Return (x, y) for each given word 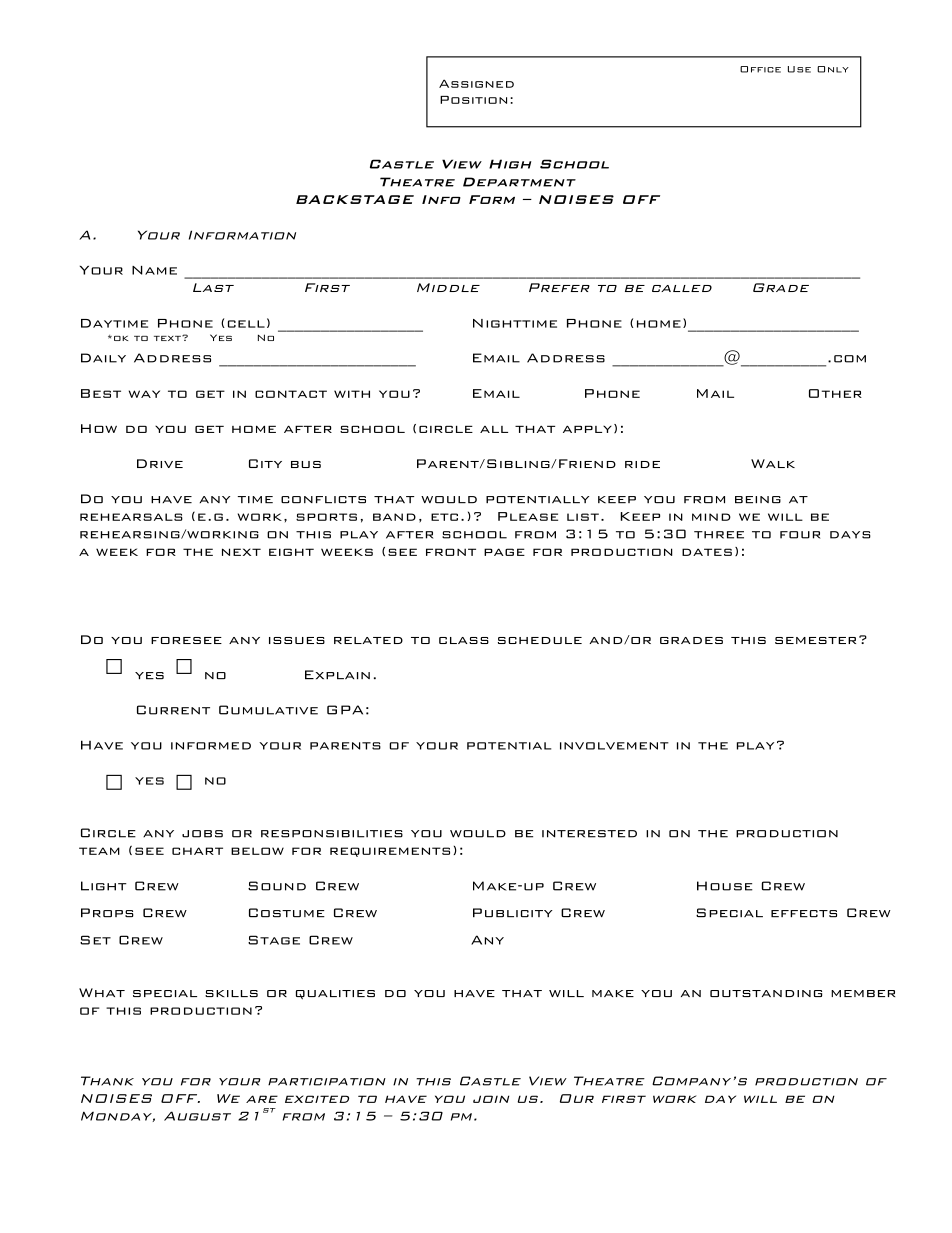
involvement (614, 746)
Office (760, 69)
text (168, 338)
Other (835, 393)
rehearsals (131, 517)
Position (473, 100)
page (504, 552)
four (800, 535)
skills (231, 993)
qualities (335, 995)
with (352, 394)
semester (815, 640)
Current (173, 710)
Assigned (476, 83)
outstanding (766, 993)
